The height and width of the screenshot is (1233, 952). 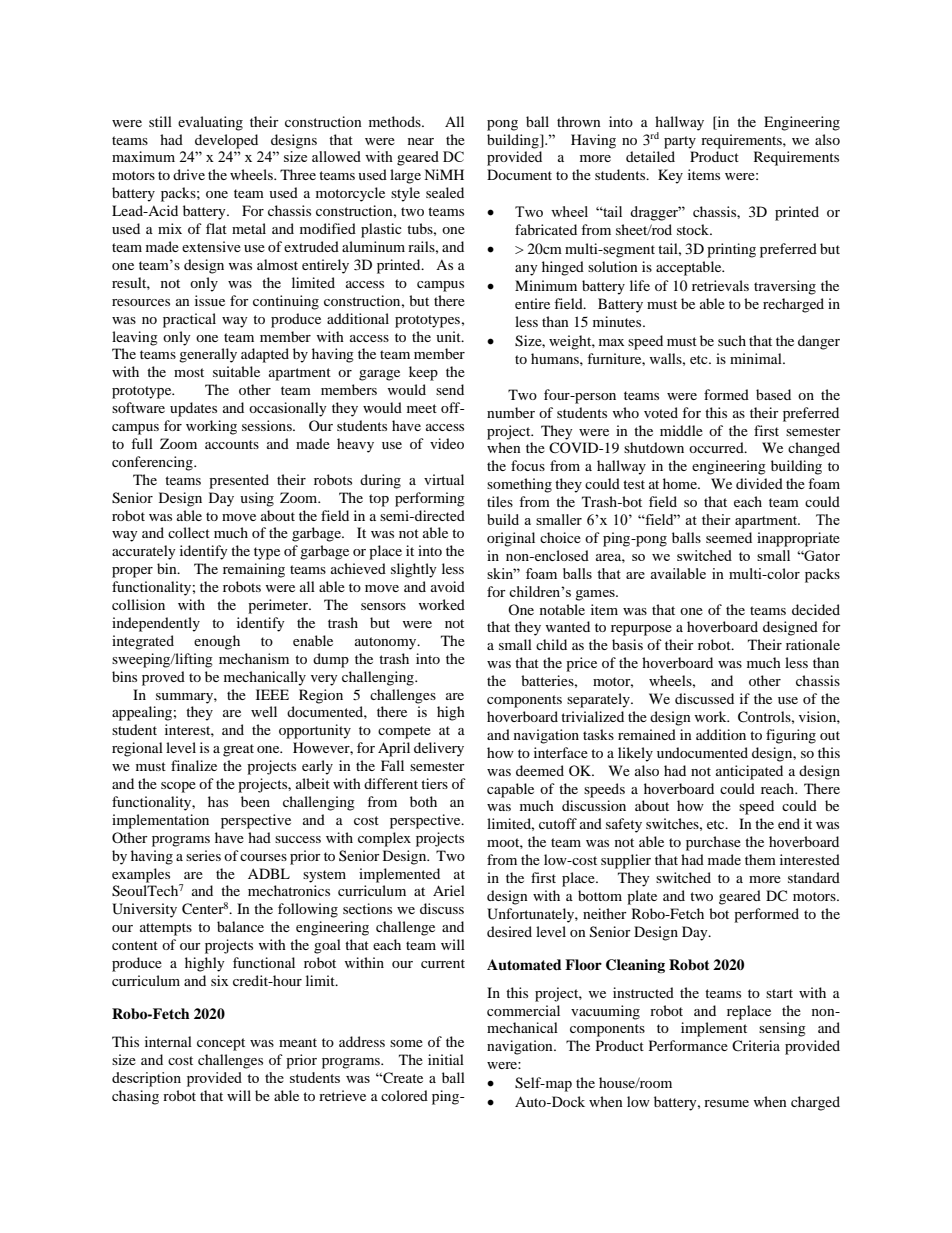 I want to click on developed, so click(x=226, y=141).
